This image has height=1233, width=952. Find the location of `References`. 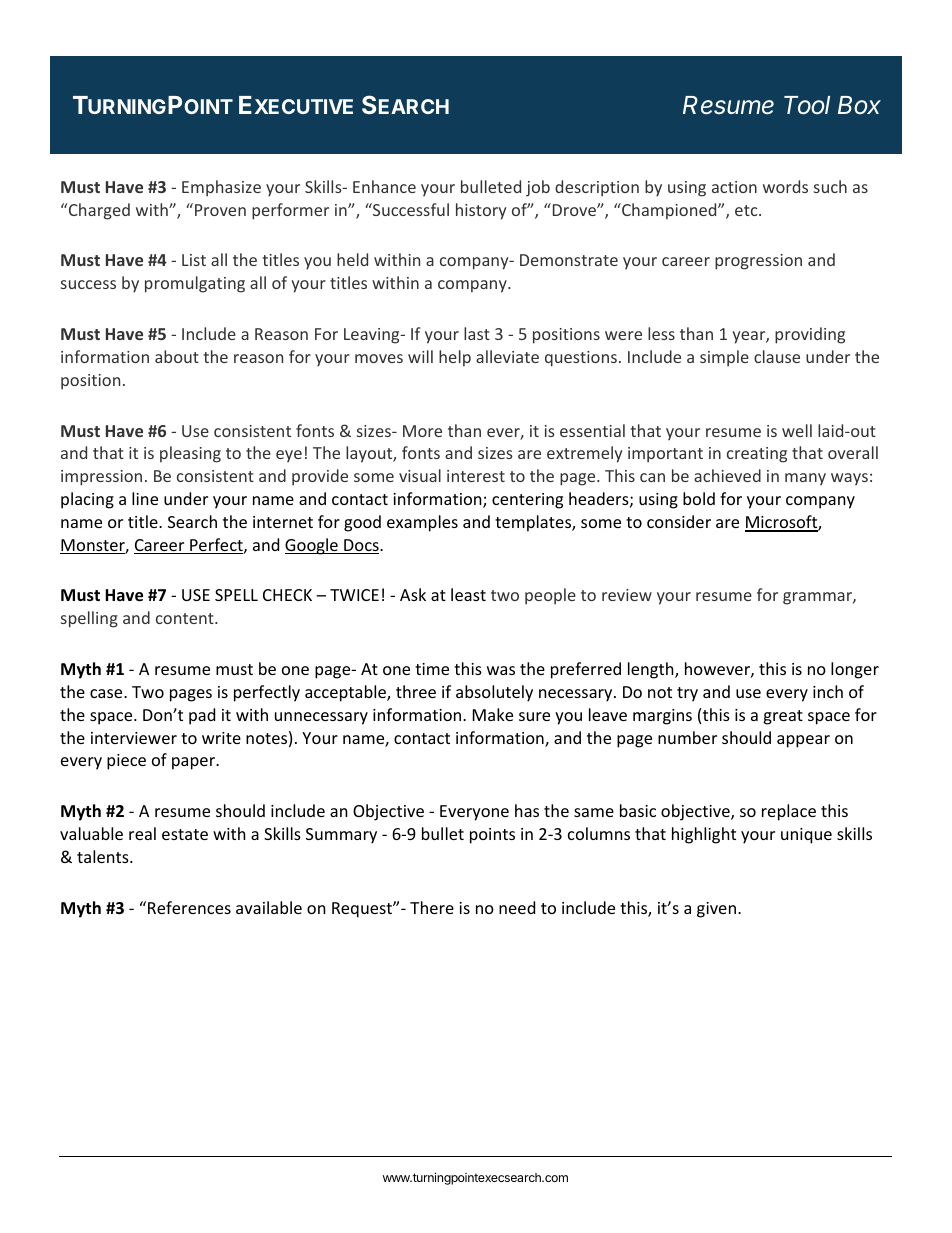

References is located at coordinates (189, 907).
